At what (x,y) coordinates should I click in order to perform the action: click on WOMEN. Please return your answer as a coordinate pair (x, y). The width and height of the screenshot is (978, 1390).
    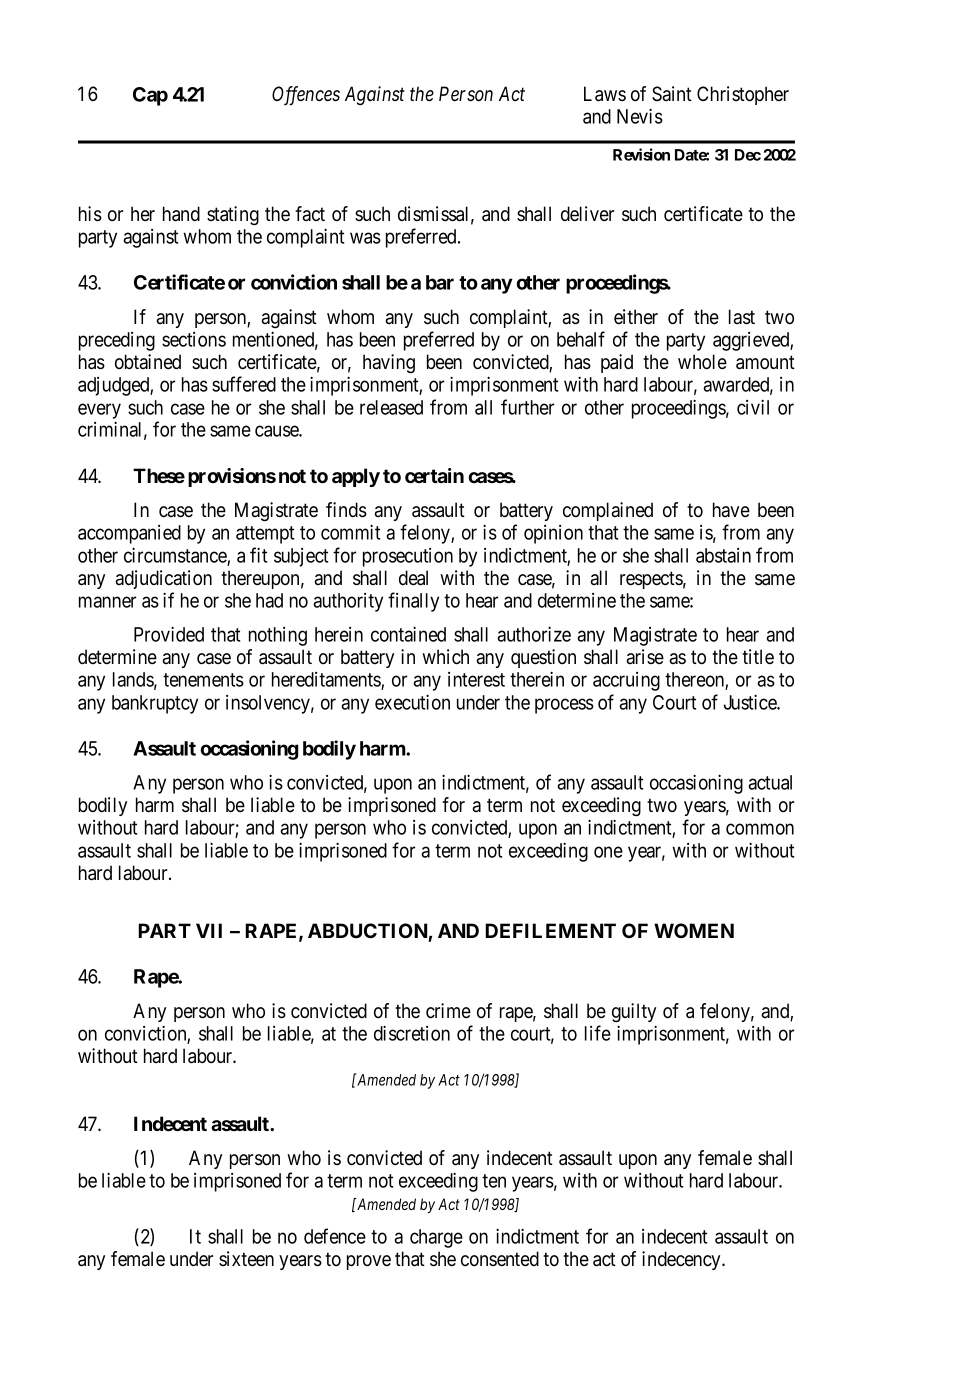
    Looking at the image, I should click on (694, 930).
